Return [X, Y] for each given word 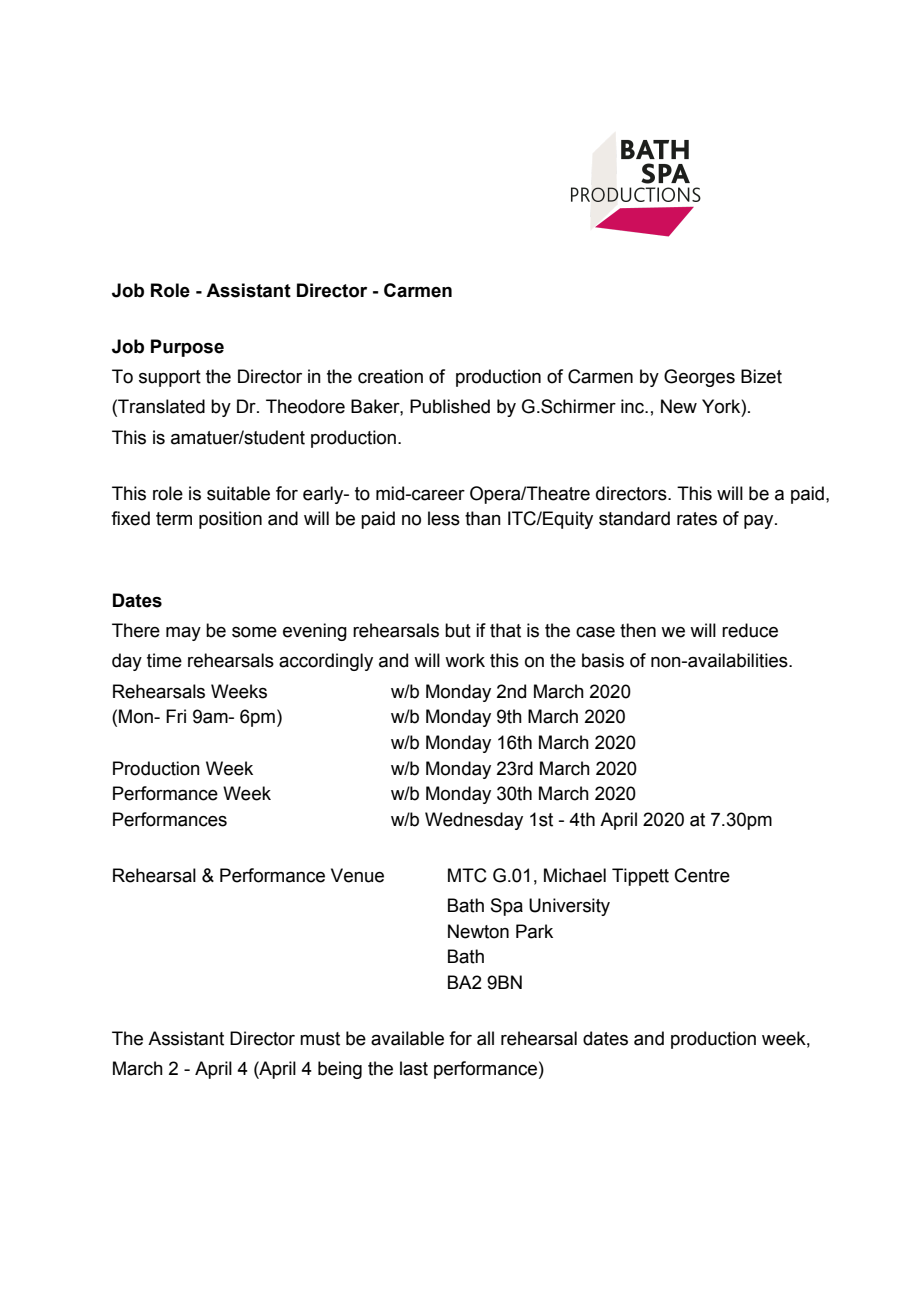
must [320, 1039]
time [164, 660]
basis [603, 660]
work [465, 660]
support [170, 378]
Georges [699, 378]
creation [390, 376]
